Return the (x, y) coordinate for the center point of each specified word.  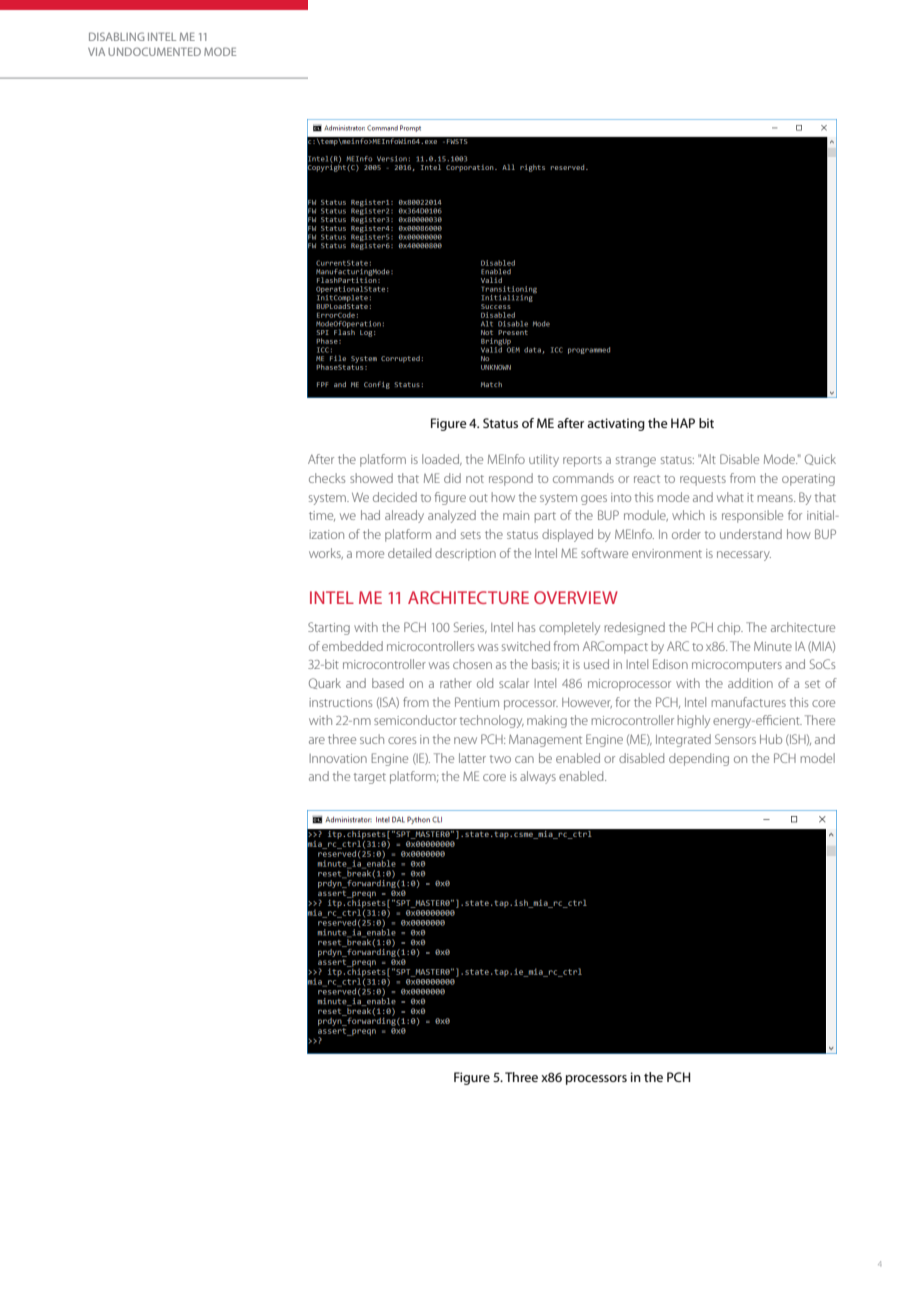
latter (472, 758)
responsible (752, 516)
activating (616, 424)
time (322, 516)
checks (327, 478)
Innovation (338, 758)
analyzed (452, 516)
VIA (96, 52)
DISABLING (116, 36)
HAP (683, 423)
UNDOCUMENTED (154, 51)
